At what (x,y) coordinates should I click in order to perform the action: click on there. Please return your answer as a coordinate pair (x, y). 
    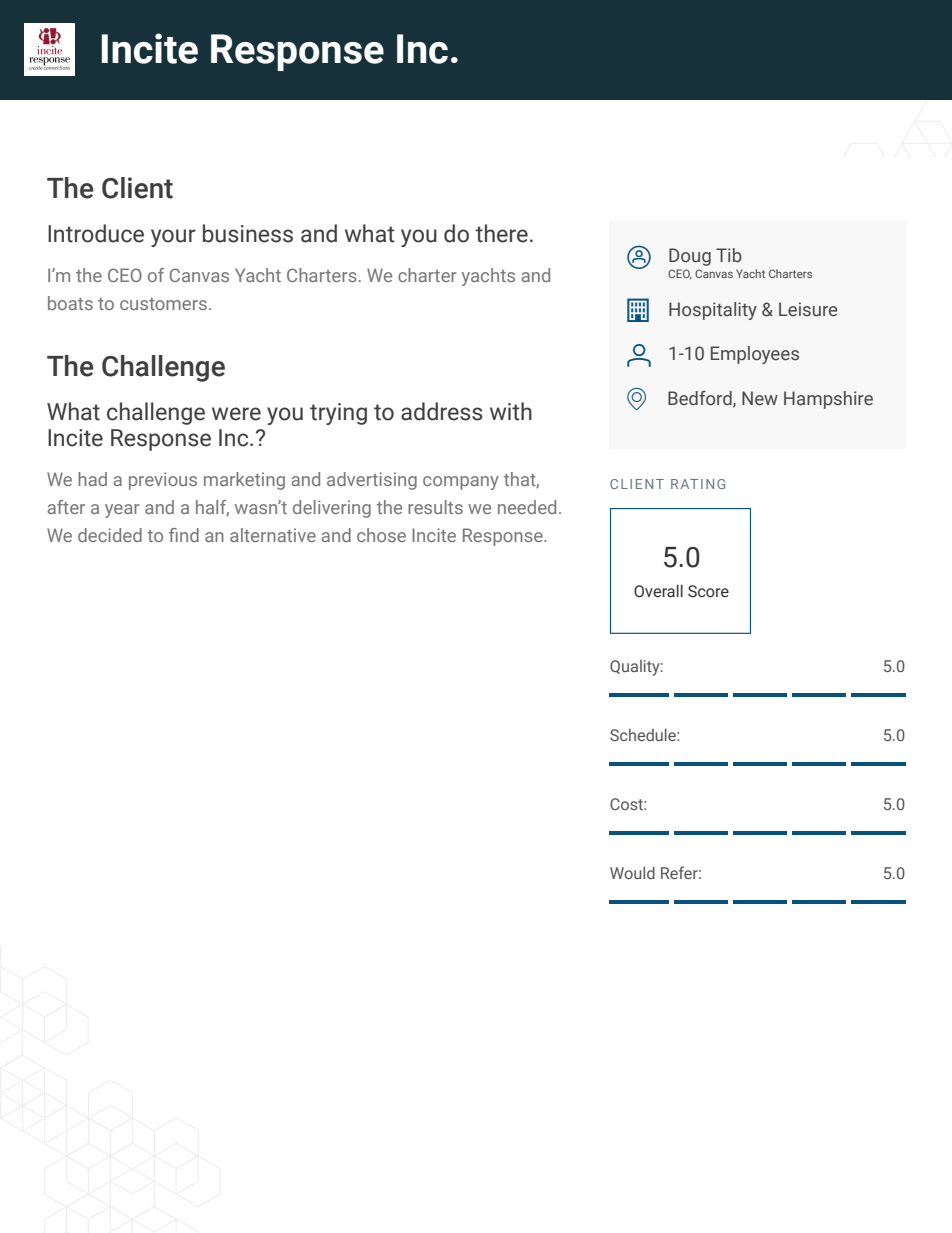
    Looking at the image, I should click on (501, 233).
